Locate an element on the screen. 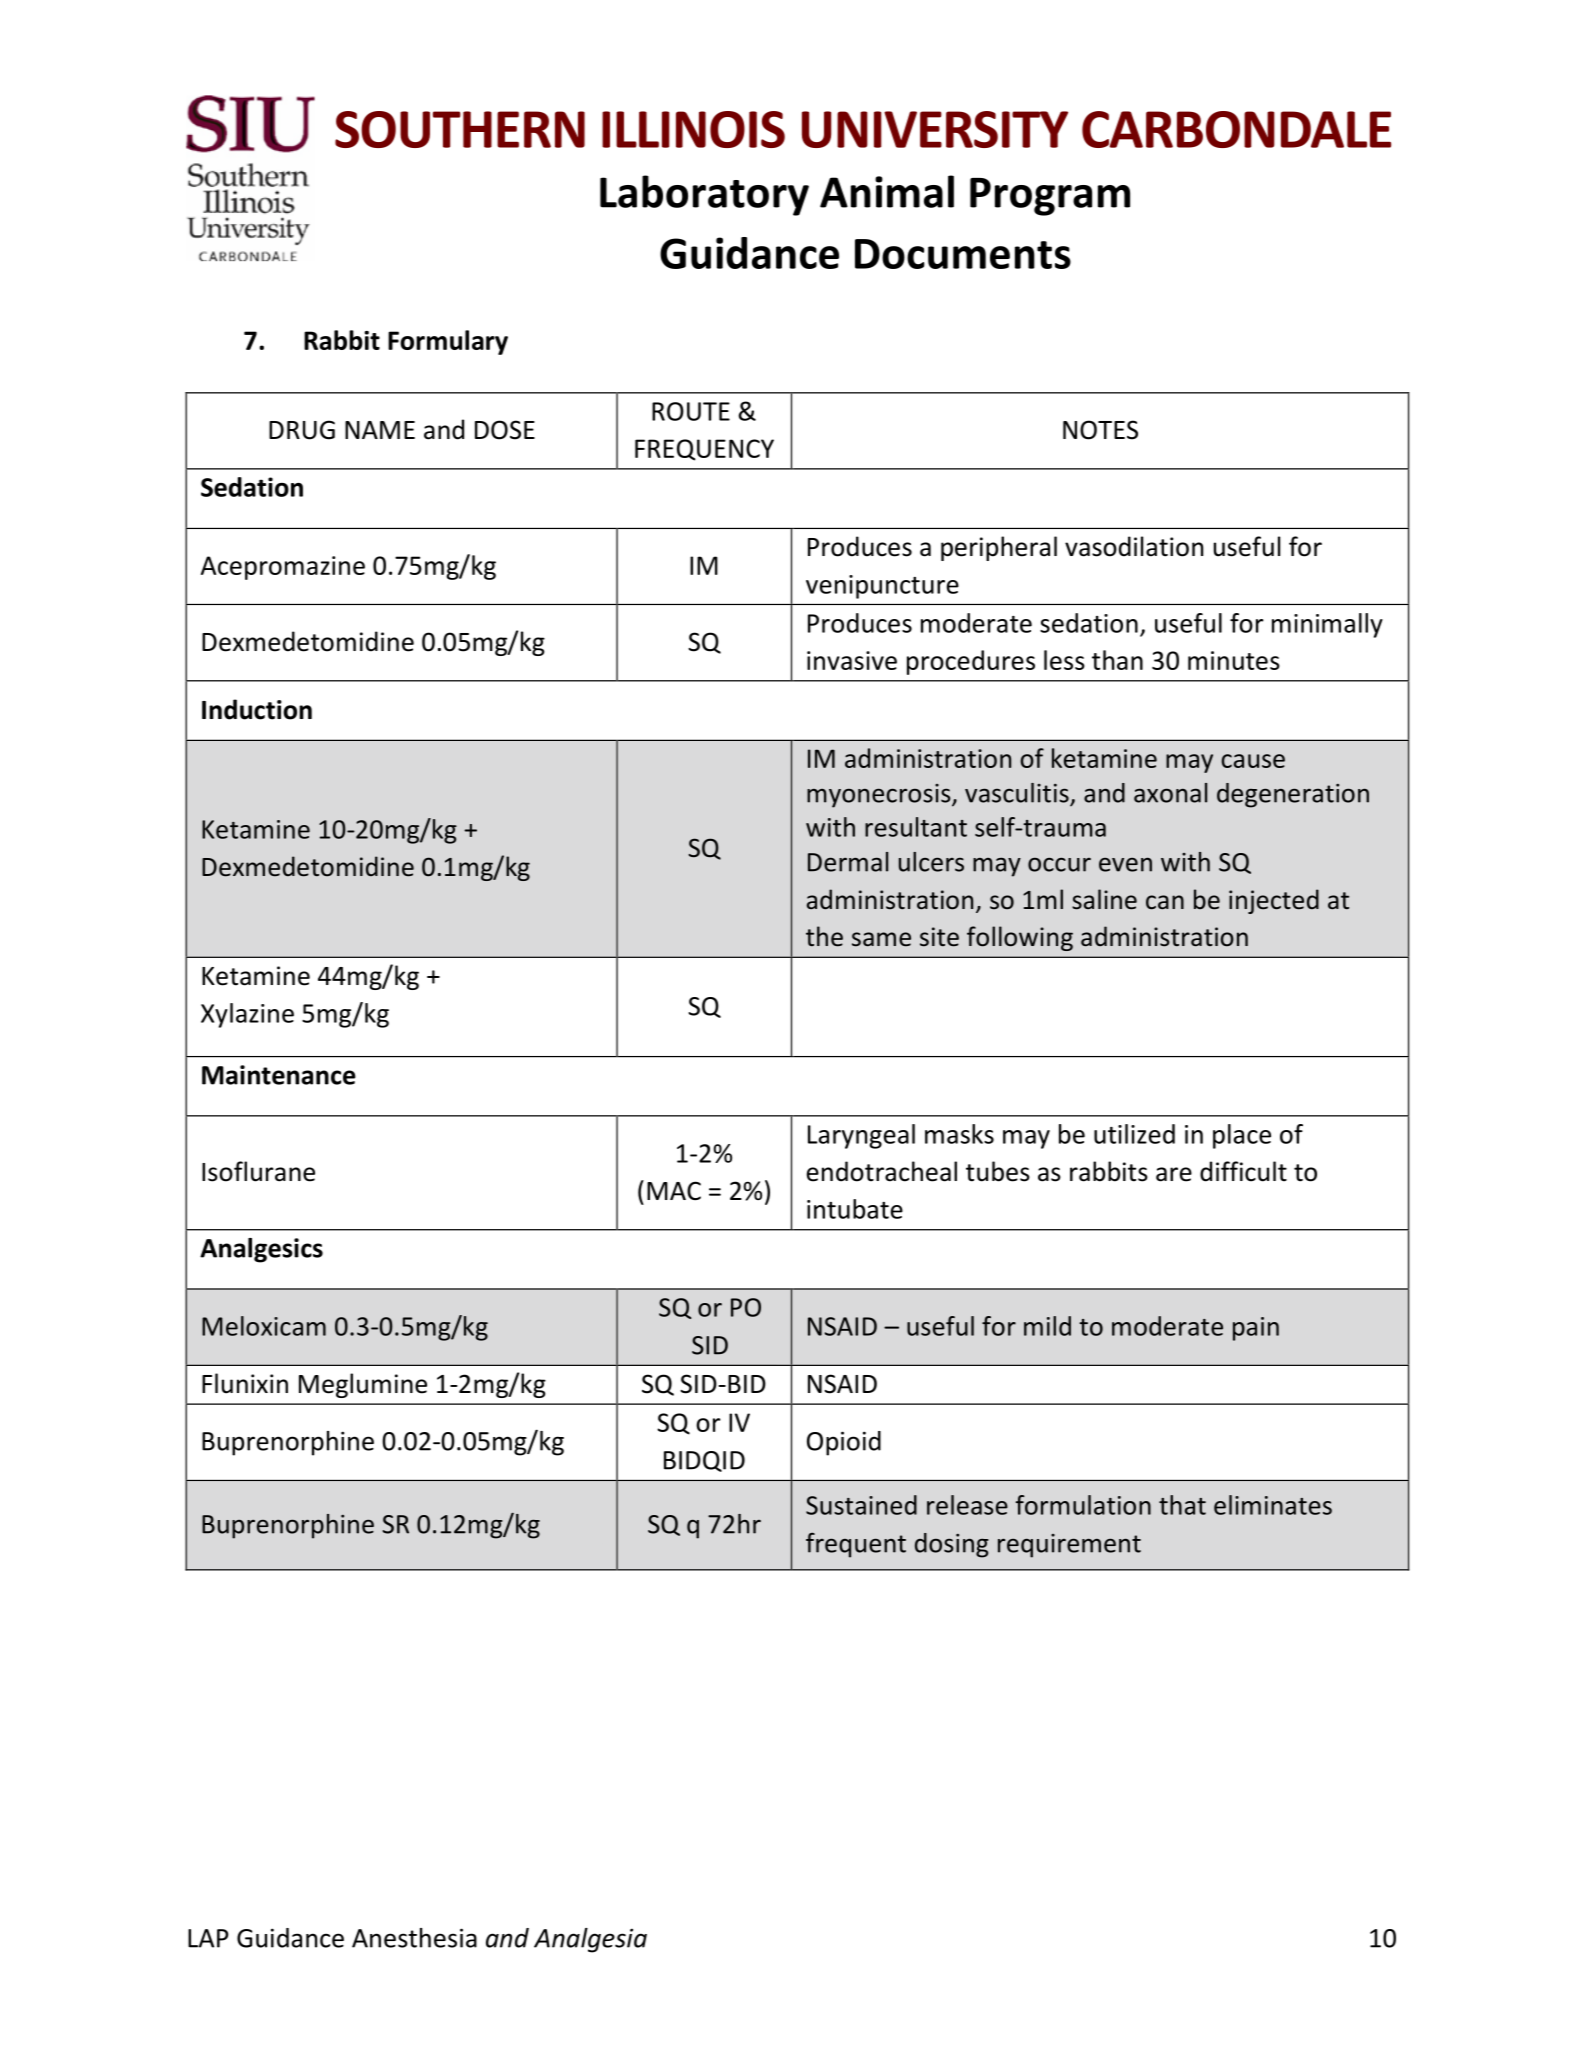 This screenshot has height=2048, width=1583. SOUTHERN is located at coordinates (460, 129).
